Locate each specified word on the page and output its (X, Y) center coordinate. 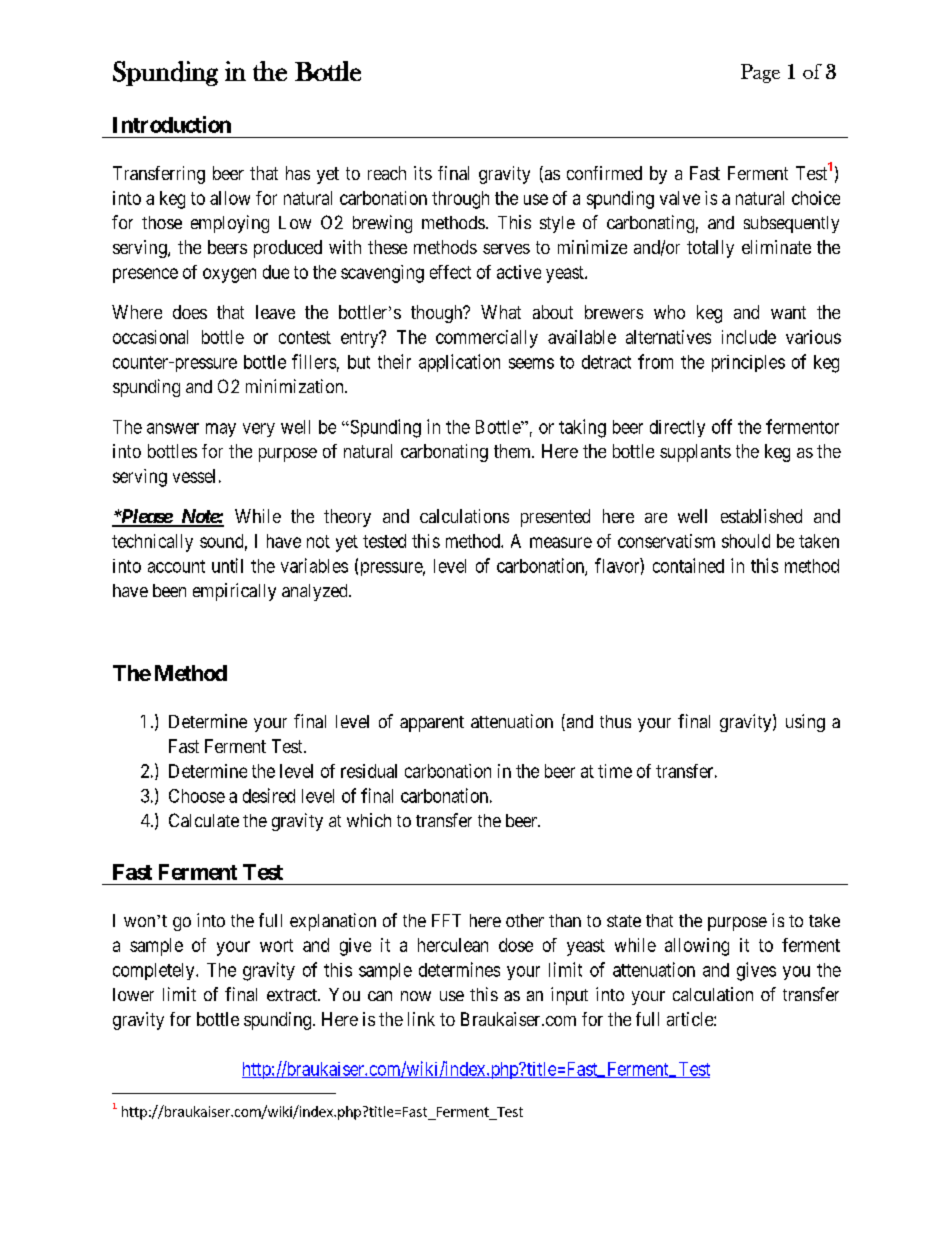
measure (561, 542)
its (423, 173)
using (805, 723)
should (746, 541)
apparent (432, 724)
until (227, 565)
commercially (487, 339)
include (749, 337)
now (416, 996)
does (190, 312)
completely (155, 971)
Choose (197, 796)
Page (760, 73)
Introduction (172, 124)
